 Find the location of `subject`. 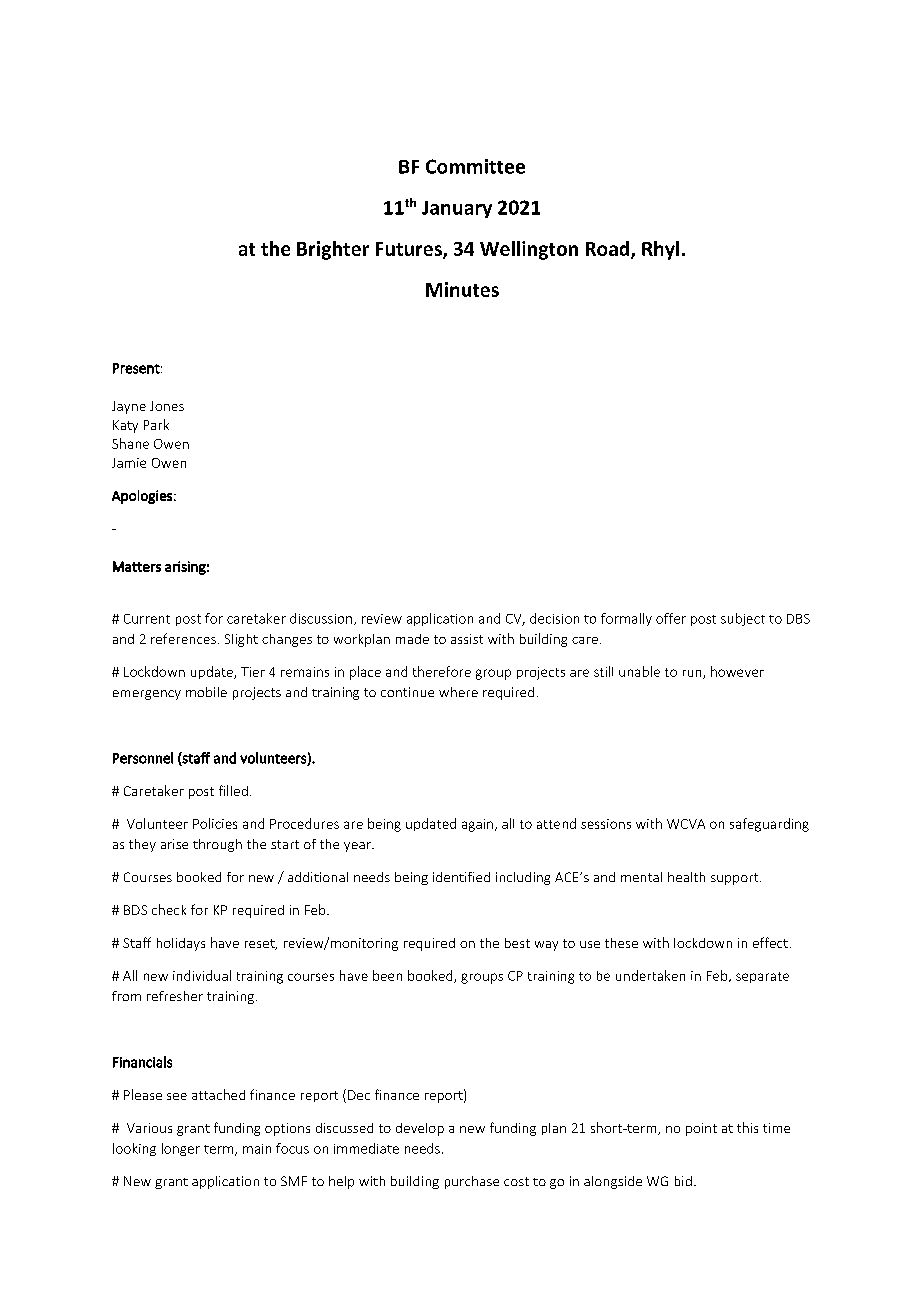

subject is located at coordinates (743, 619).
